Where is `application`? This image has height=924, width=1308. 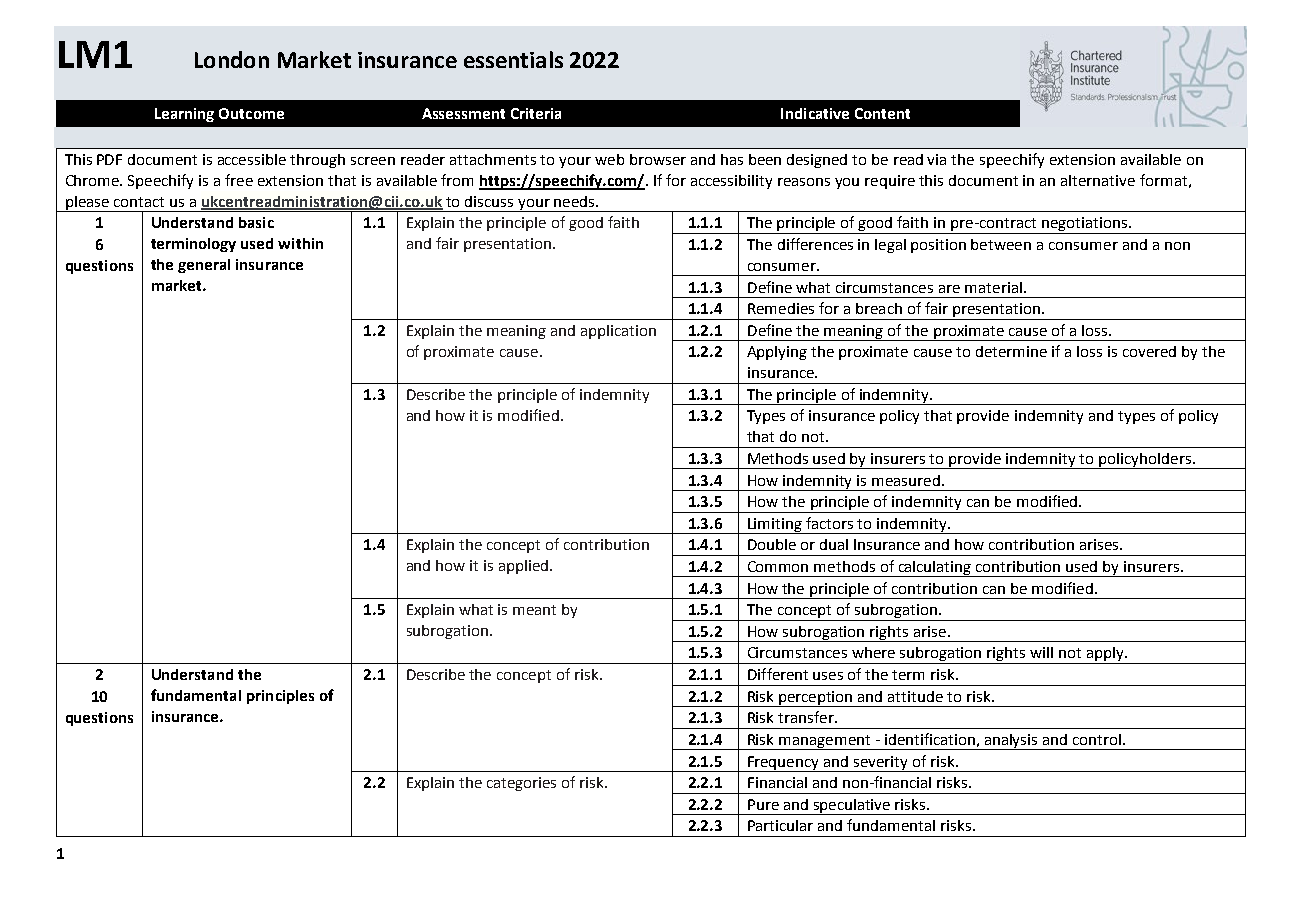
application is located at coordinates (618, 332).
